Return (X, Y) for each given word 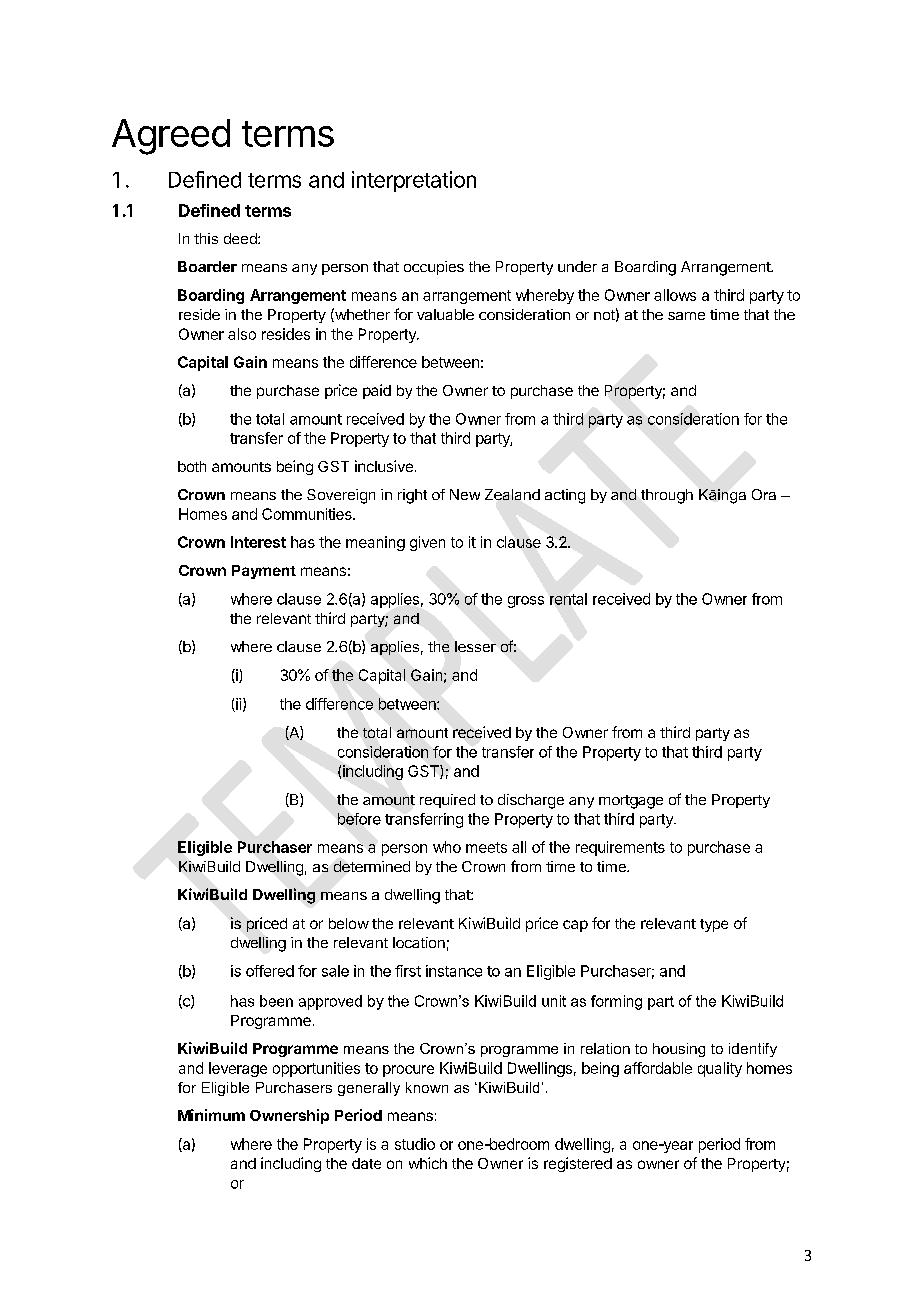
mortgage (631, 802)
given (427, 543)
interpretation (414, 181)
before (359, 819)
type (714, 925)
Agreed (171, 137)
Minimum (211, 1115)
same (686, 316)
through (667, 496)
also (242, 334)
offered (270, 971)
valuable (445, 314)
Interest (258, 542)
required (447, 801)
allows (675, 295)
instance (454, 971)
